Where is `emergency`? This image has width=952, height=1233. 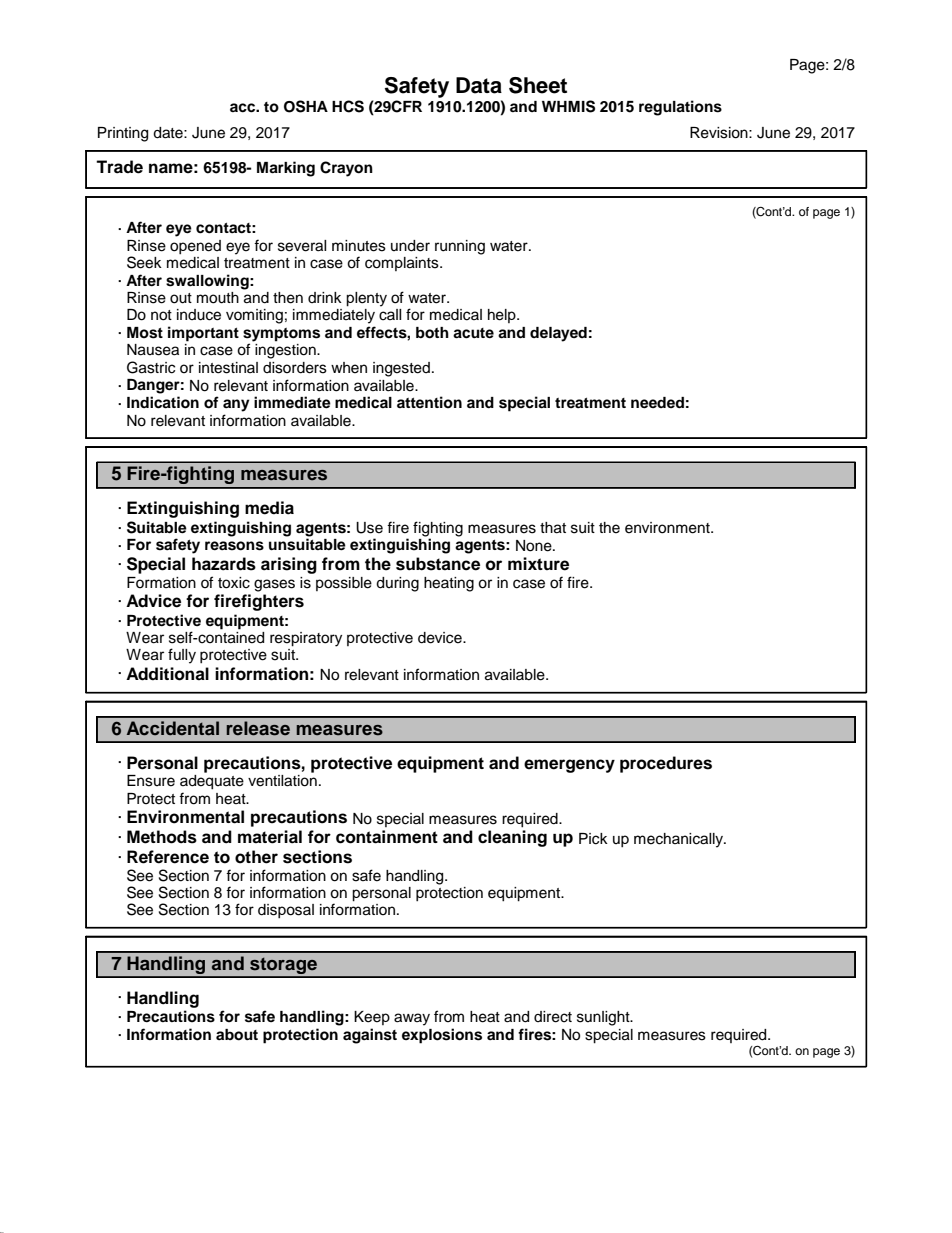
emergency is located at coordinates (569, 766).
